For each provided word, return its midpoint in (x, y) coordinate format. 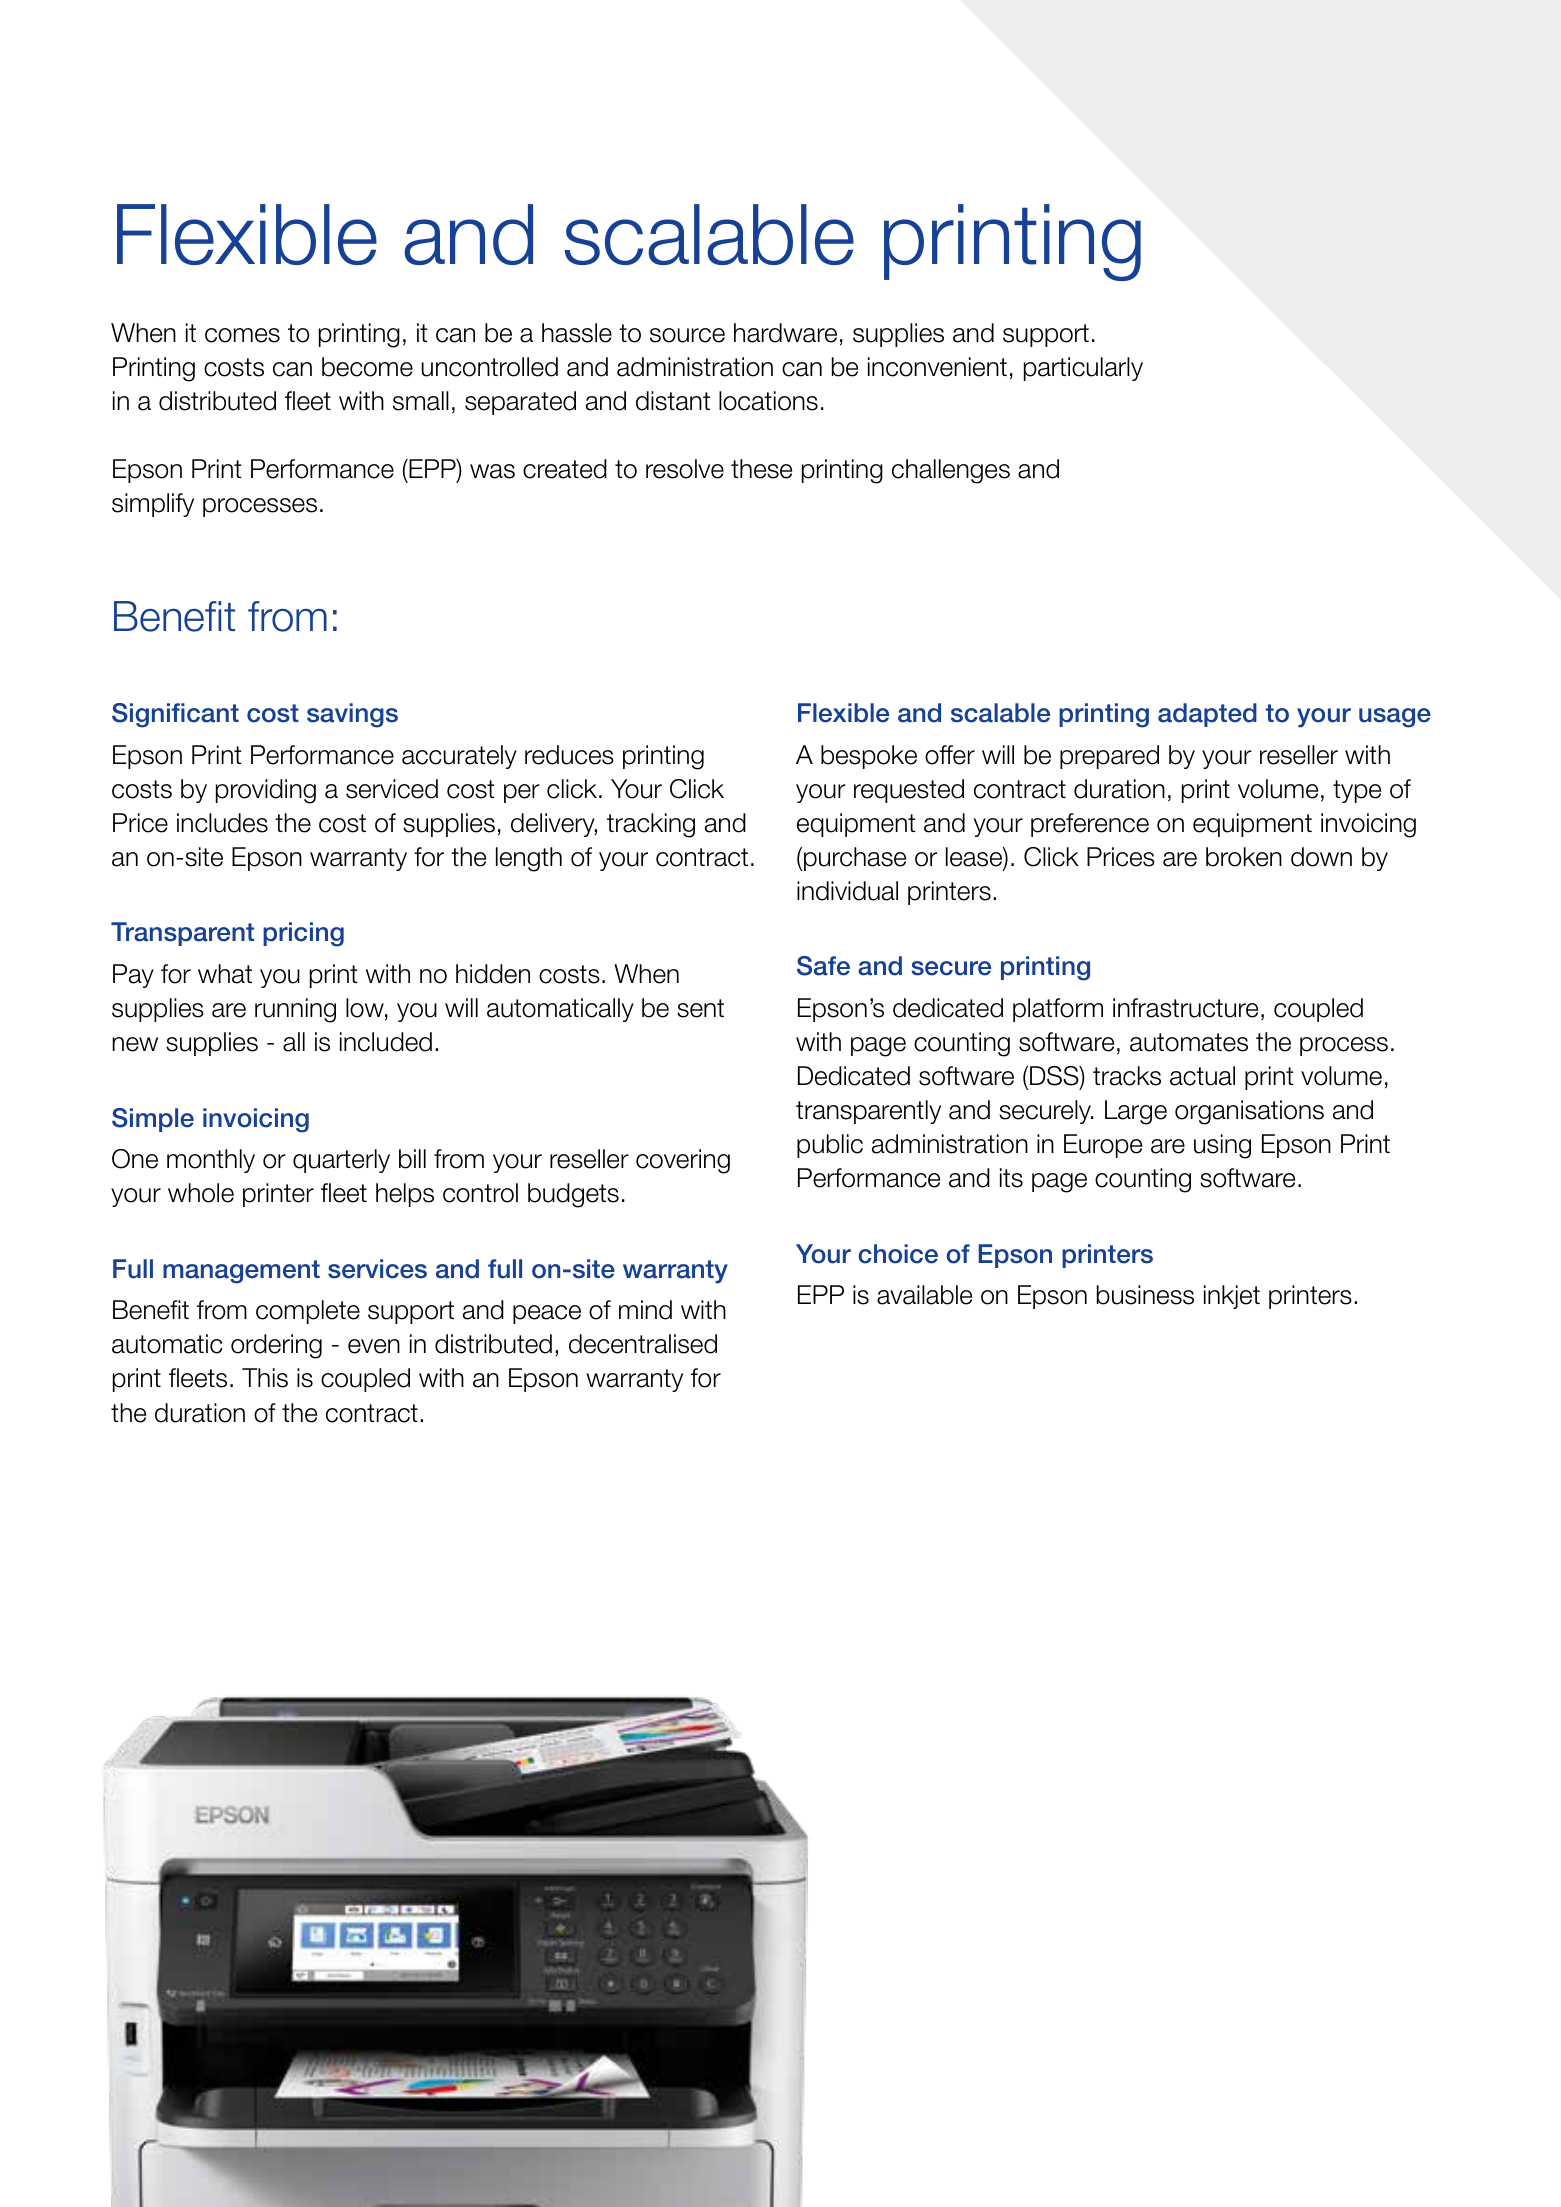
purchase (855, 859)
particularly (1083, 369)
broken (1244, 857)
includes (222, 823)
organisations (1249, 1112)
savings (352, 715)
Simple (153, 1120)
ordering (276, 1346)
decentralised (643, 1344)
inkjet (1232, 1297)
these (761, 469)
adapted (1207, 715)
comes (242, 335)
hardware (785, 333)
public (830, 1146)
